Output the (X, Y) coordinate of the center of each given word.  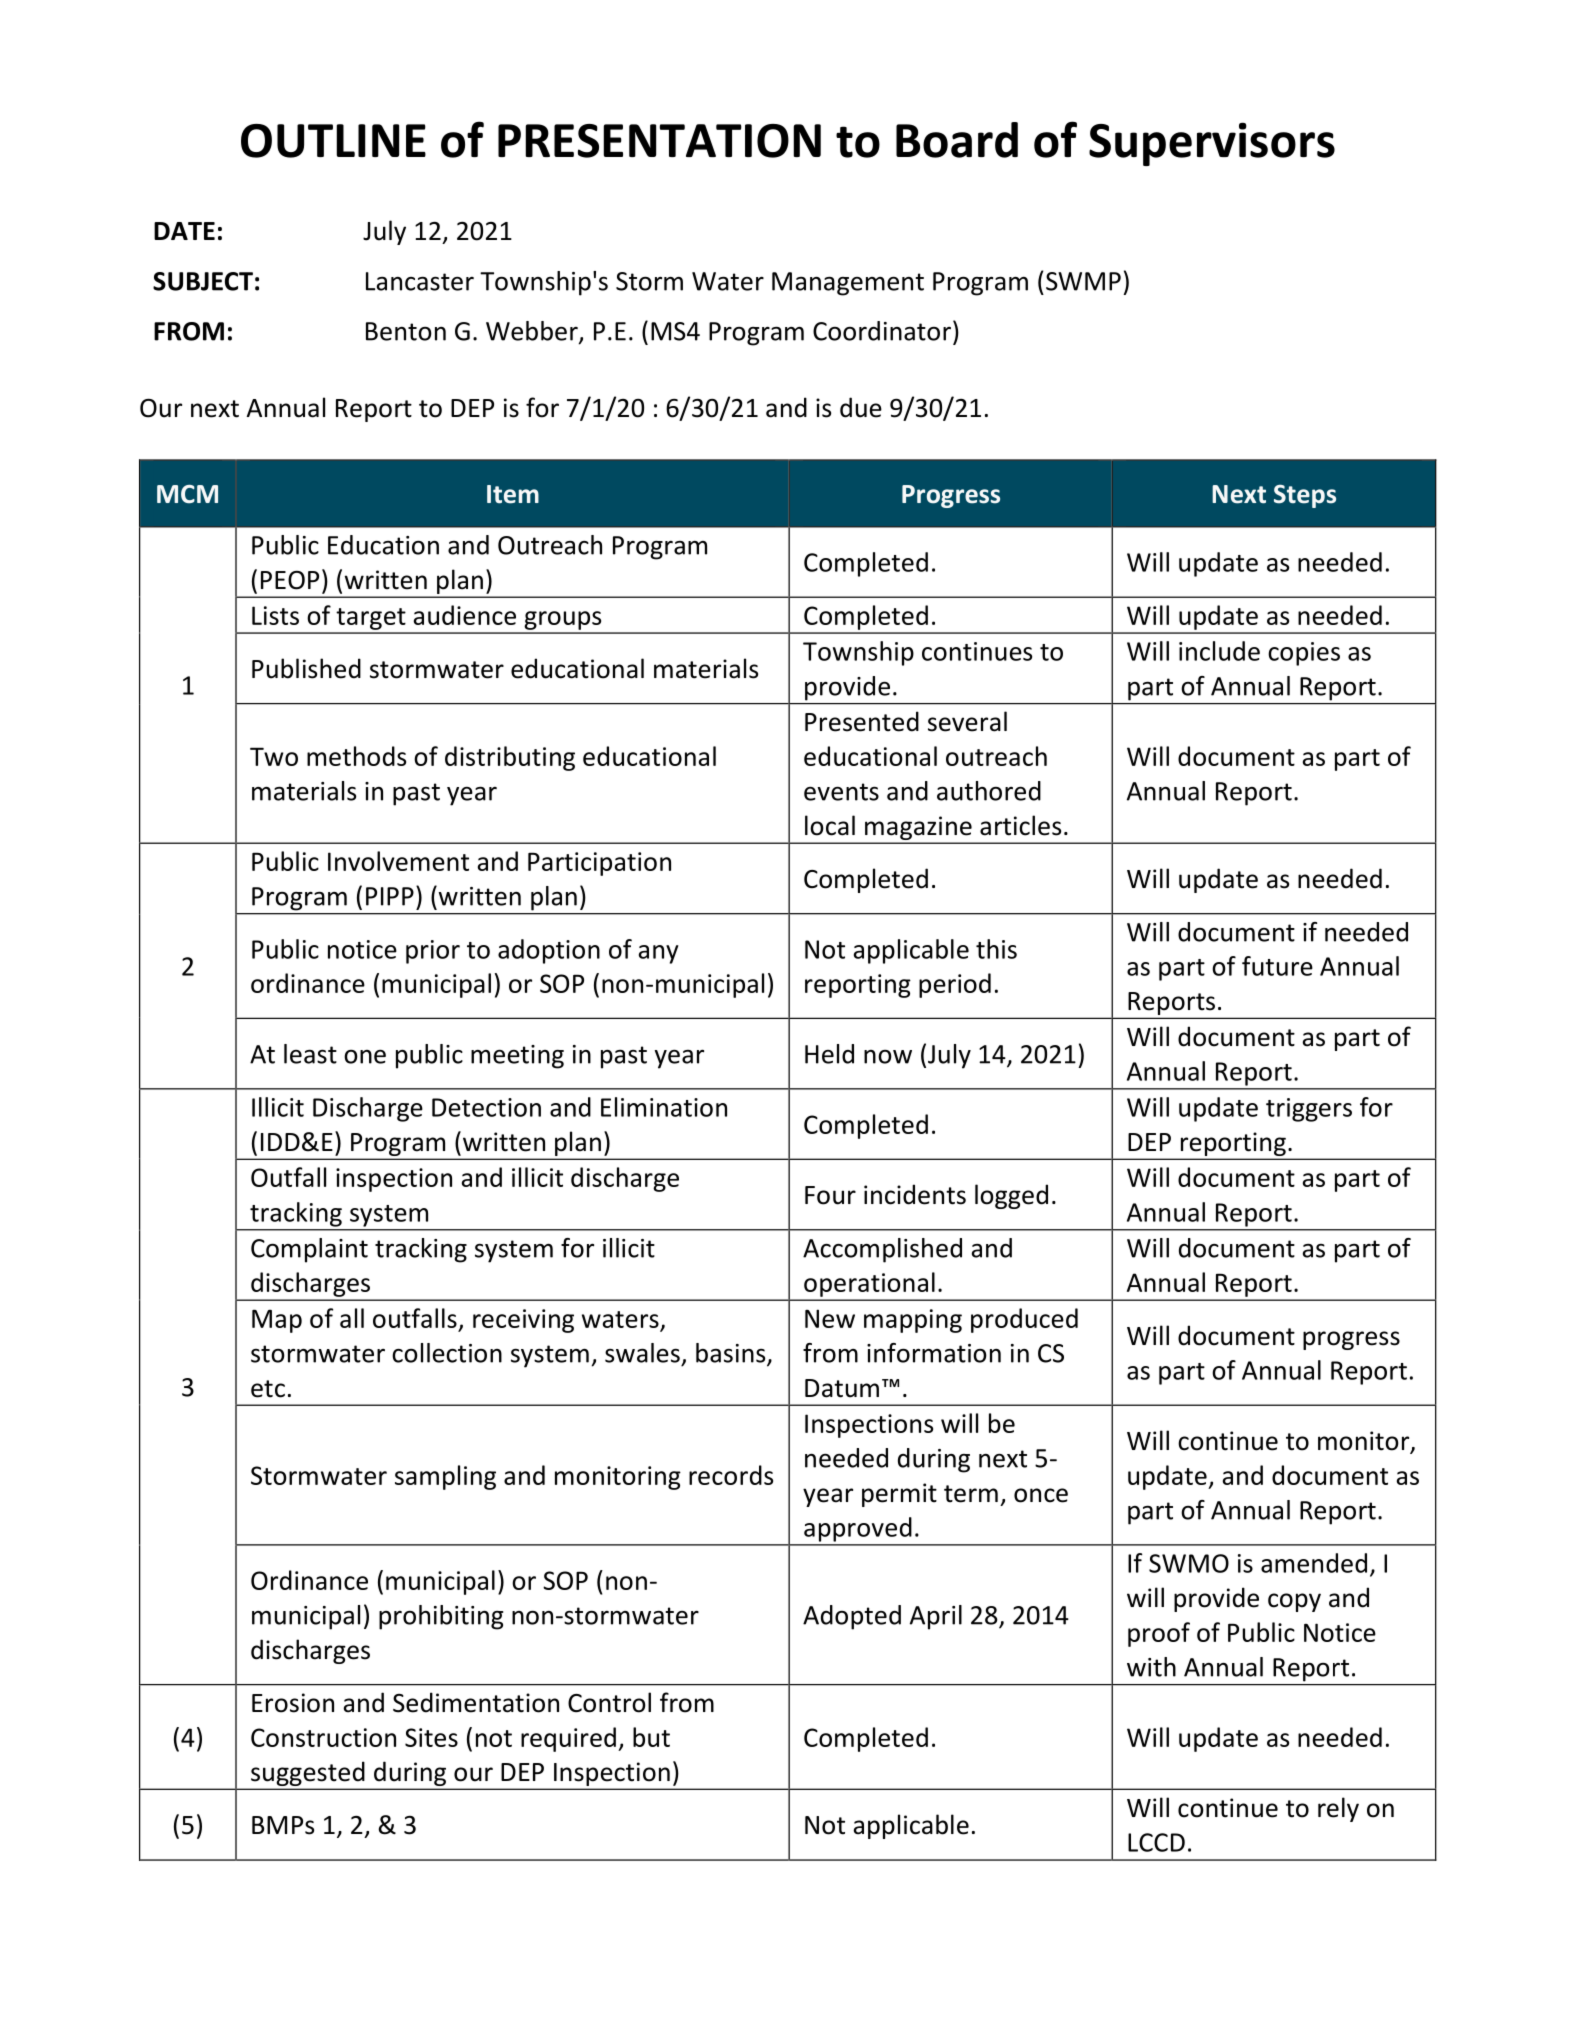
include (1219, 651)
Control (609, 1702)
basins (732, 1354)
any (659, 954)
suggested (307, 1774)
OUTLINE (333, 141)
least (310, 1054)
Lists (275, 615)
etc (268, 1389)
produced (1024, 1320)
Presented (862, 721)
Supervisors (1212, 144)
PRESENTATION (659, 141)
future (1277, 966)
